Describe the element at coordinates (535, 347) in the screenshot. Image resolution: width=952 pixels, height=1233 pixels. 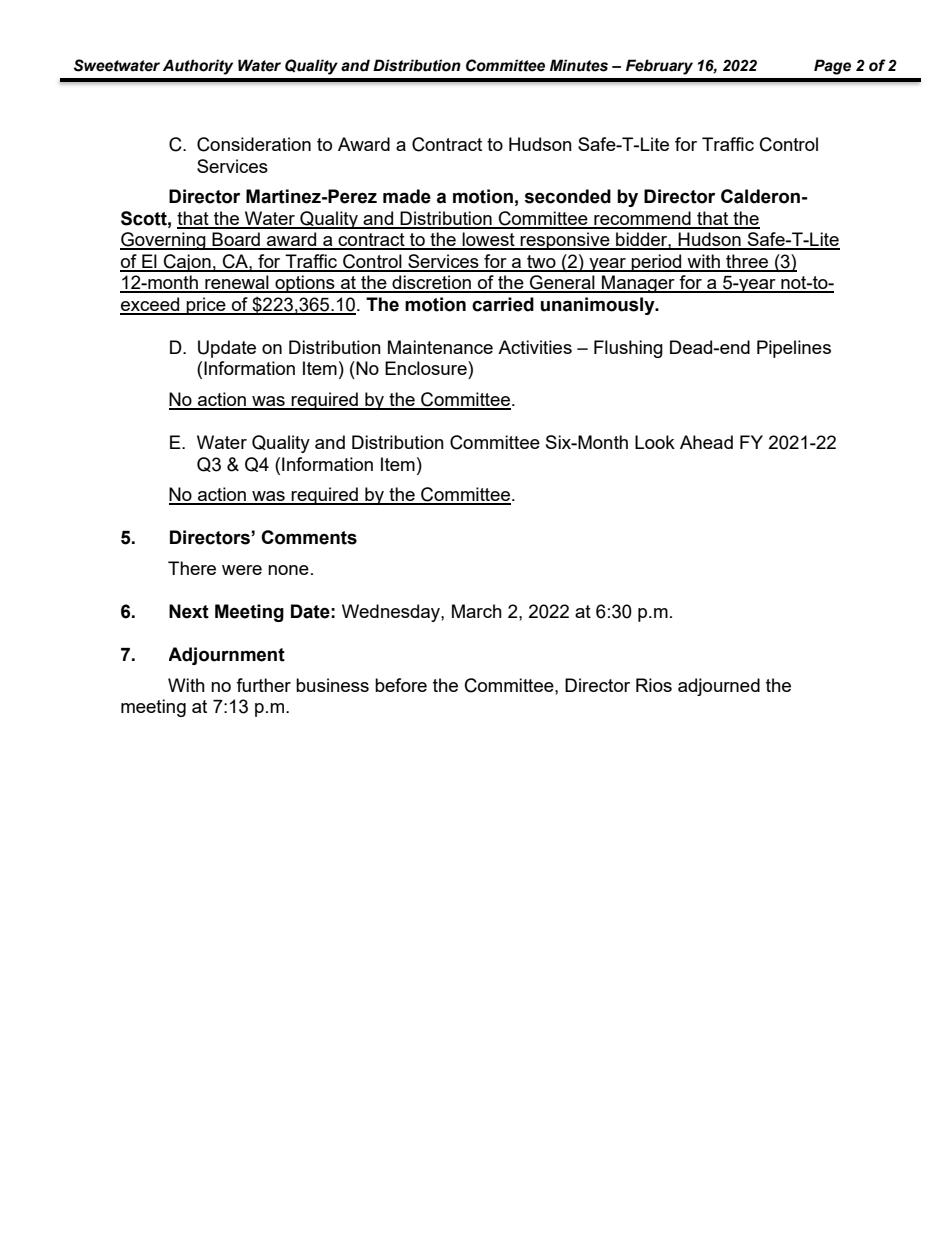
I see `Activities` at that location.
